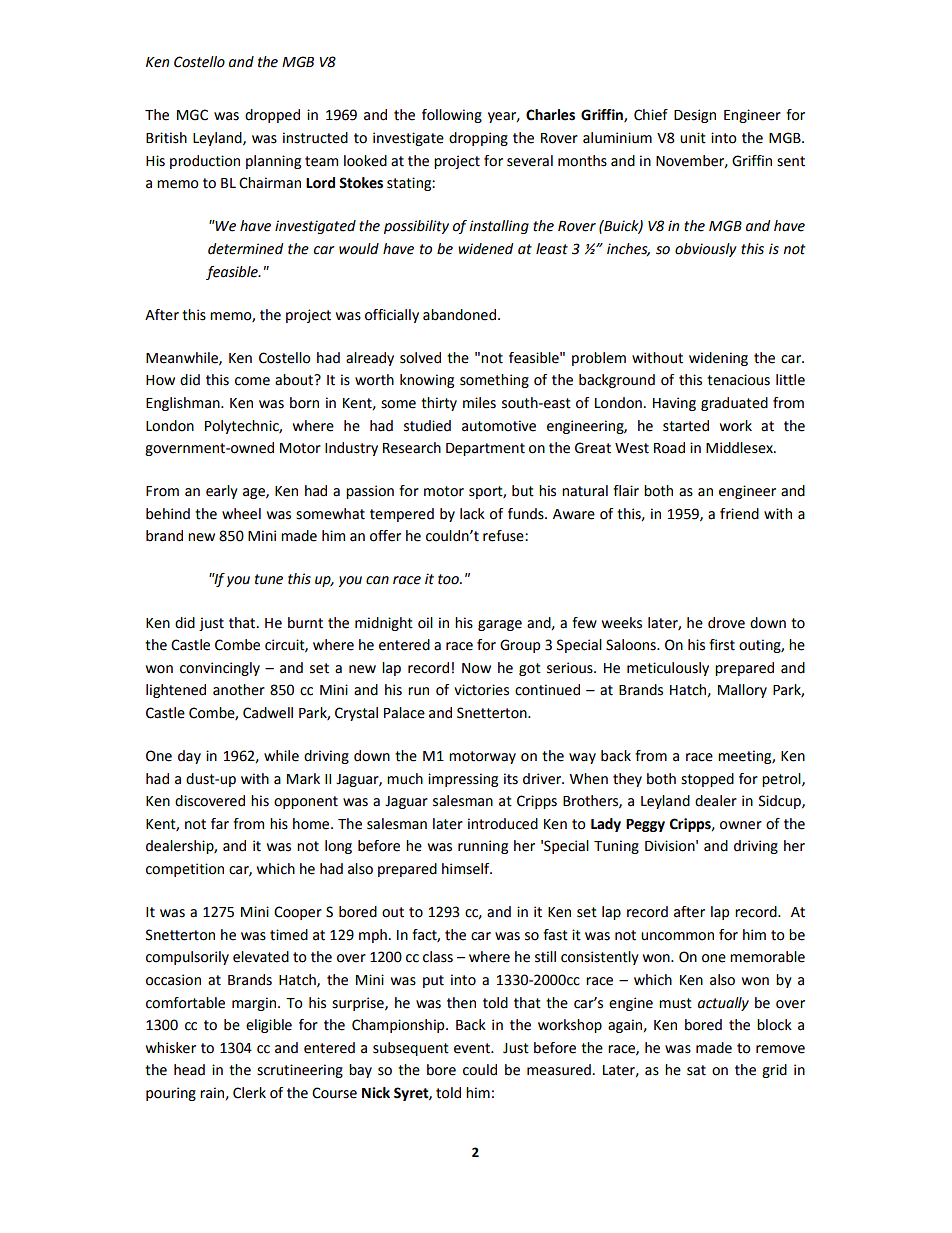 The height and width of the screenshot is (1233, 952). I want to click on drove, so click(726, 623).
